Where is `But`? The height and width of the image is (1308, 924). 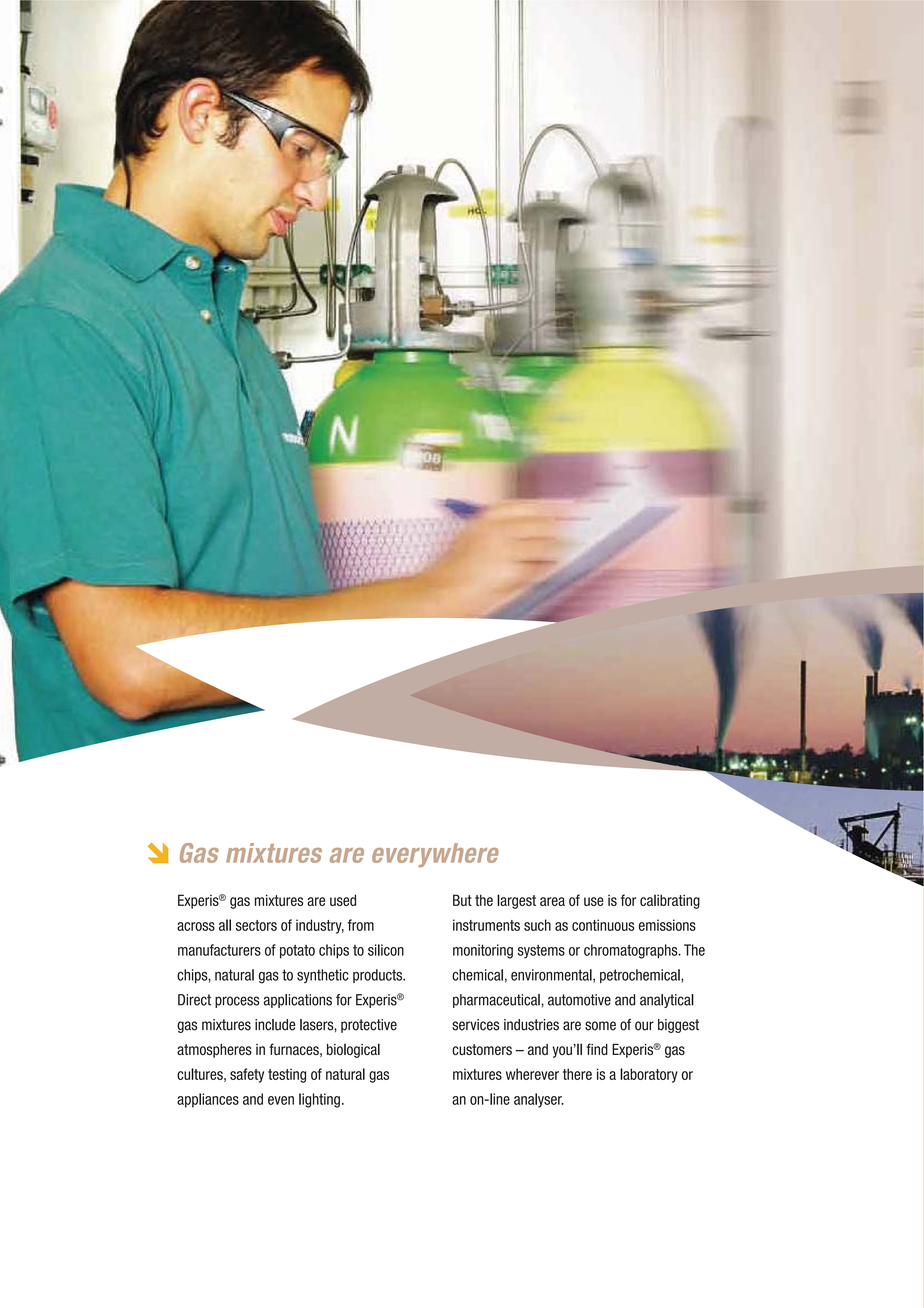
But is located at coordinates (462, 900).
